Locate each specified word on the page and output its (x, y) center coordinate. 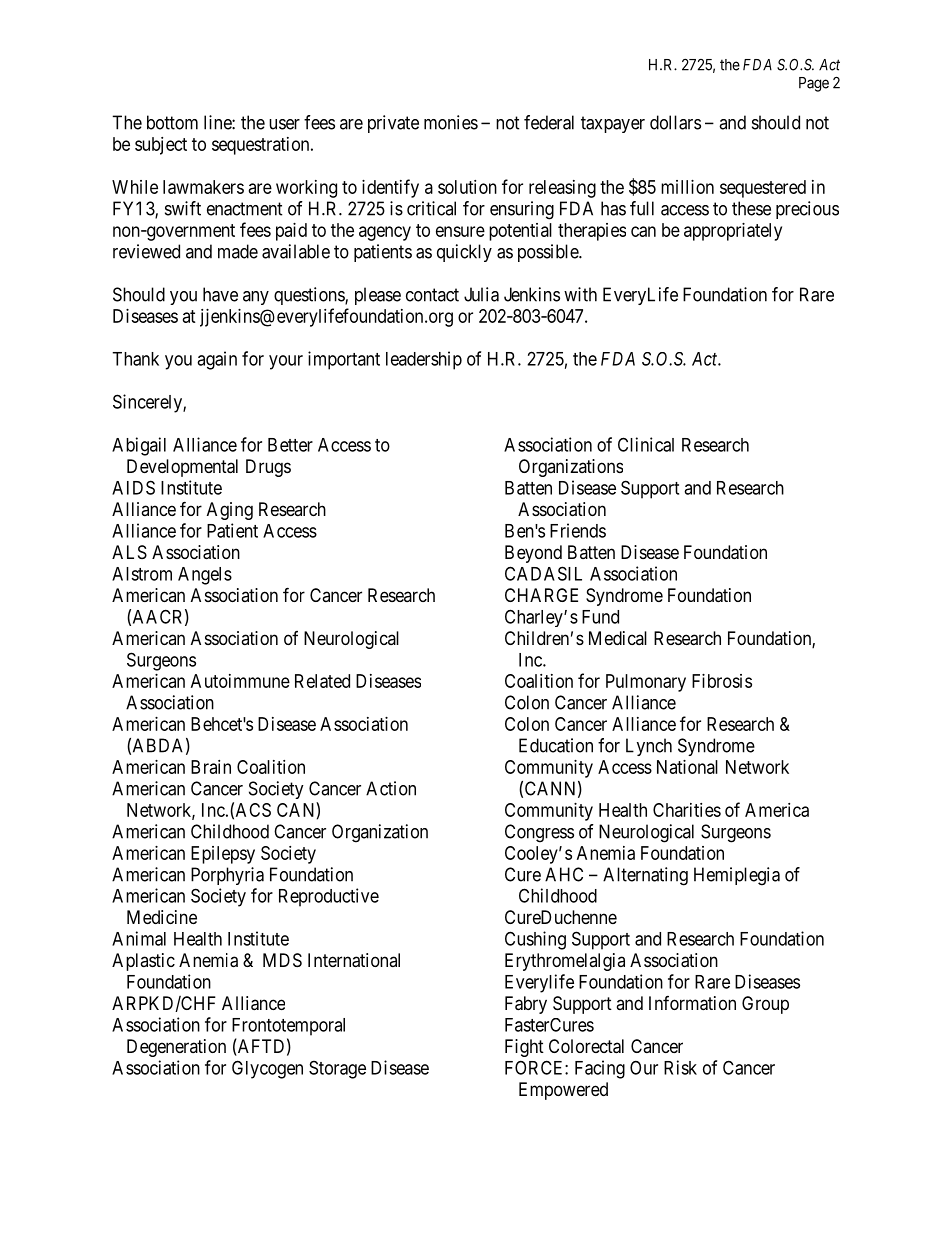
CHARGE (541, 595)
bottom (172, 122)
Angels (205, 576)
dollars (675, 122)
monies (451, 122)
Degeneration (176, 1048)
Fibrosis (722, 681)
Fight (524, 1048)
